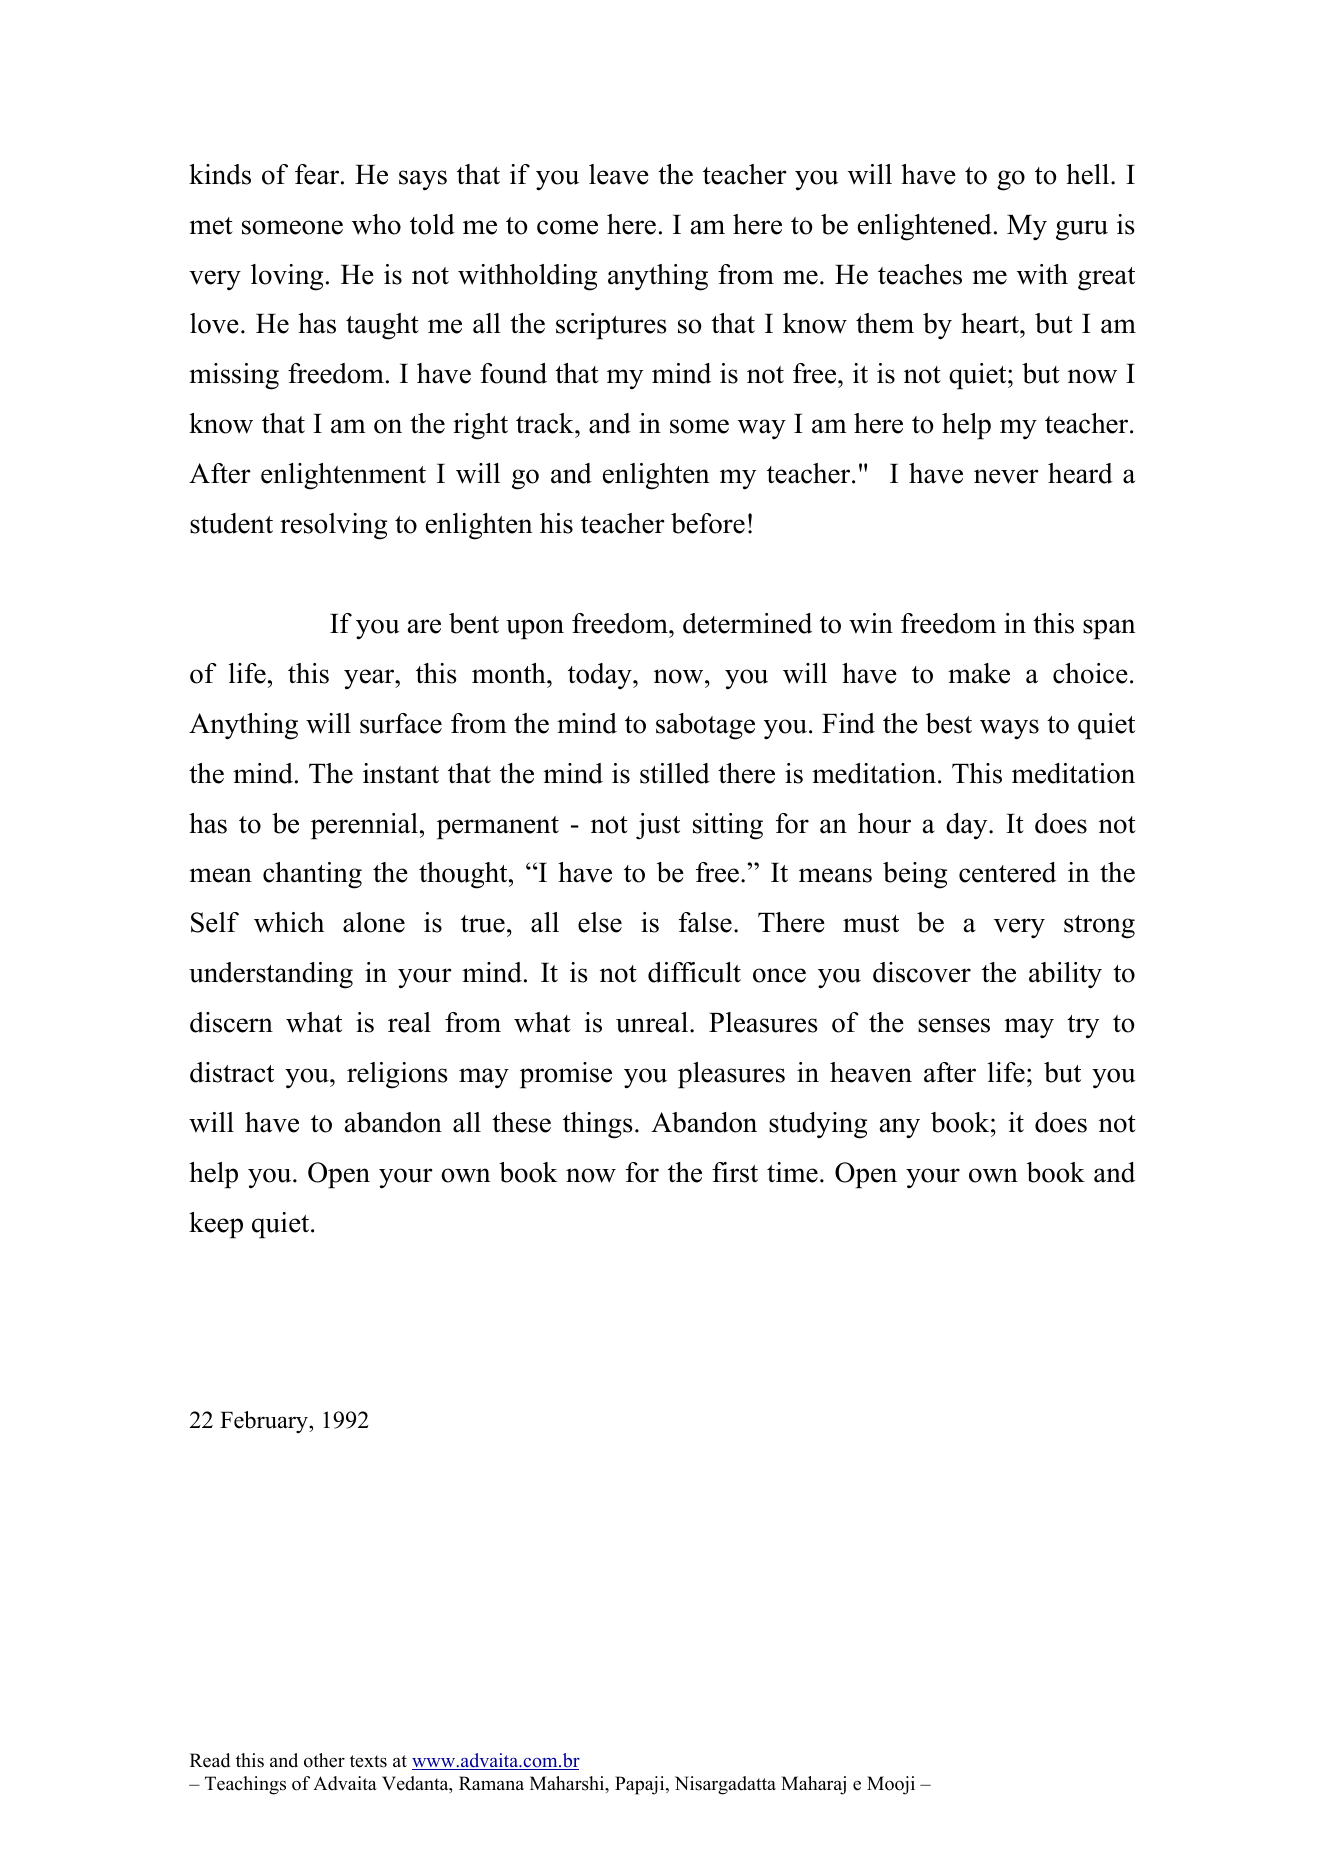 The image size is (1324, 1874). Describe the element at coordinates (747, 623) in the image. I see `determined` at that location.
